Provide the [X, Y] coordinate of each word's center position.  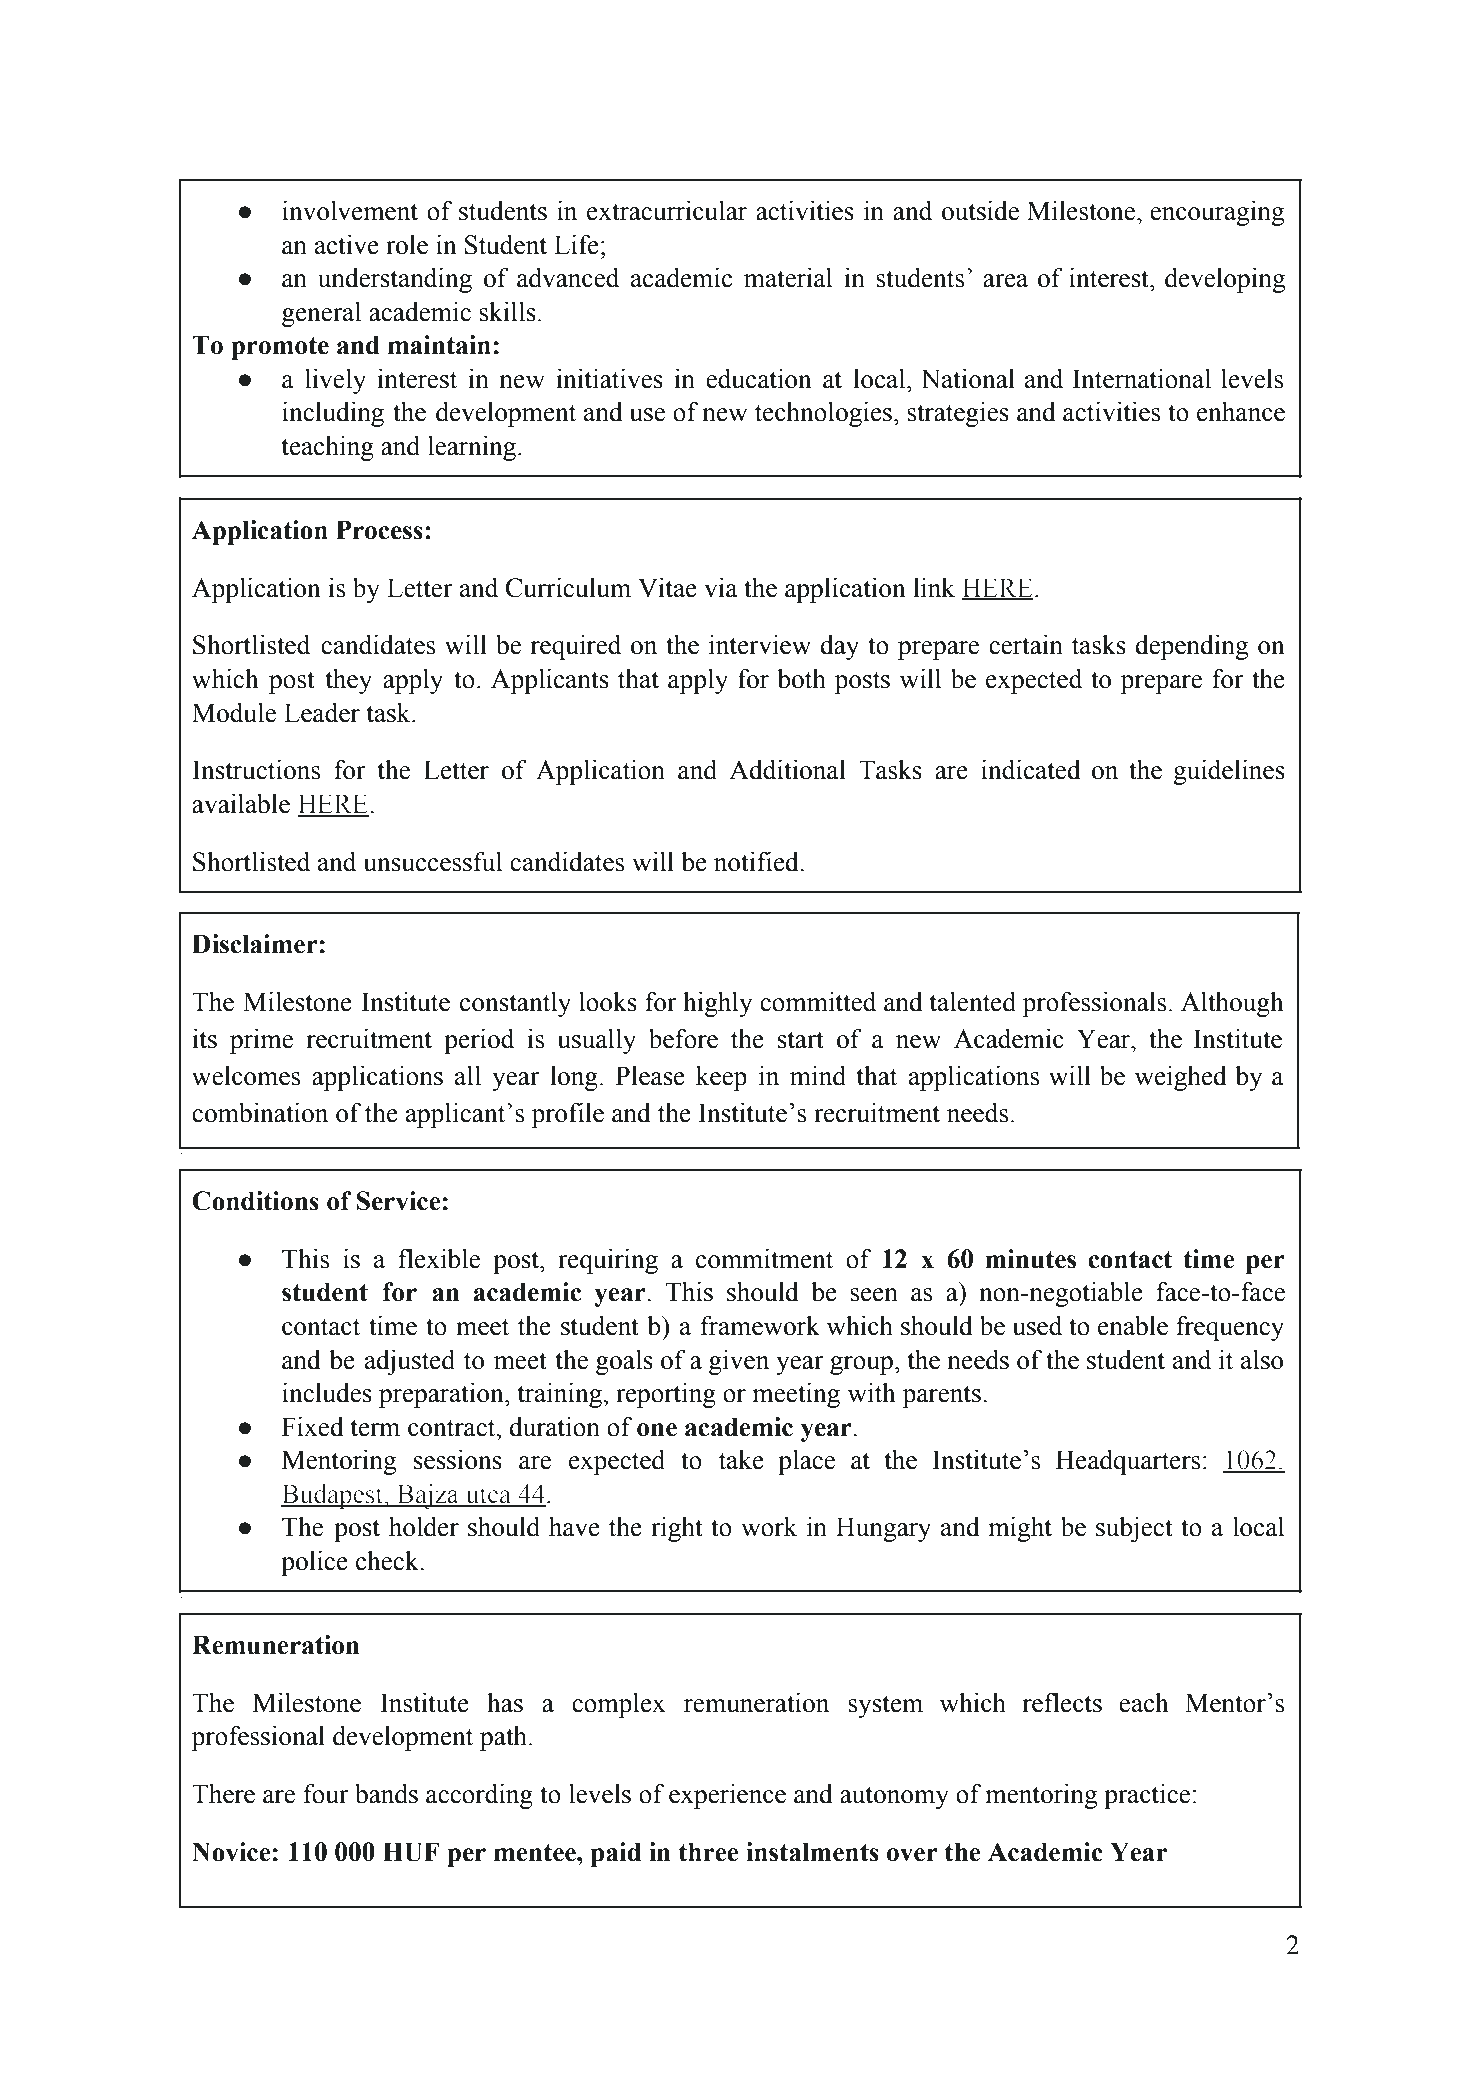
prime [261, 1041]
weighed [1180, 1078]
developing [1225, 280]
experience [727, 1796]
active [347, 245]
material [788, 278]
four [326, 1794]
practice [1147, 1796]
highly [718, 1004]
